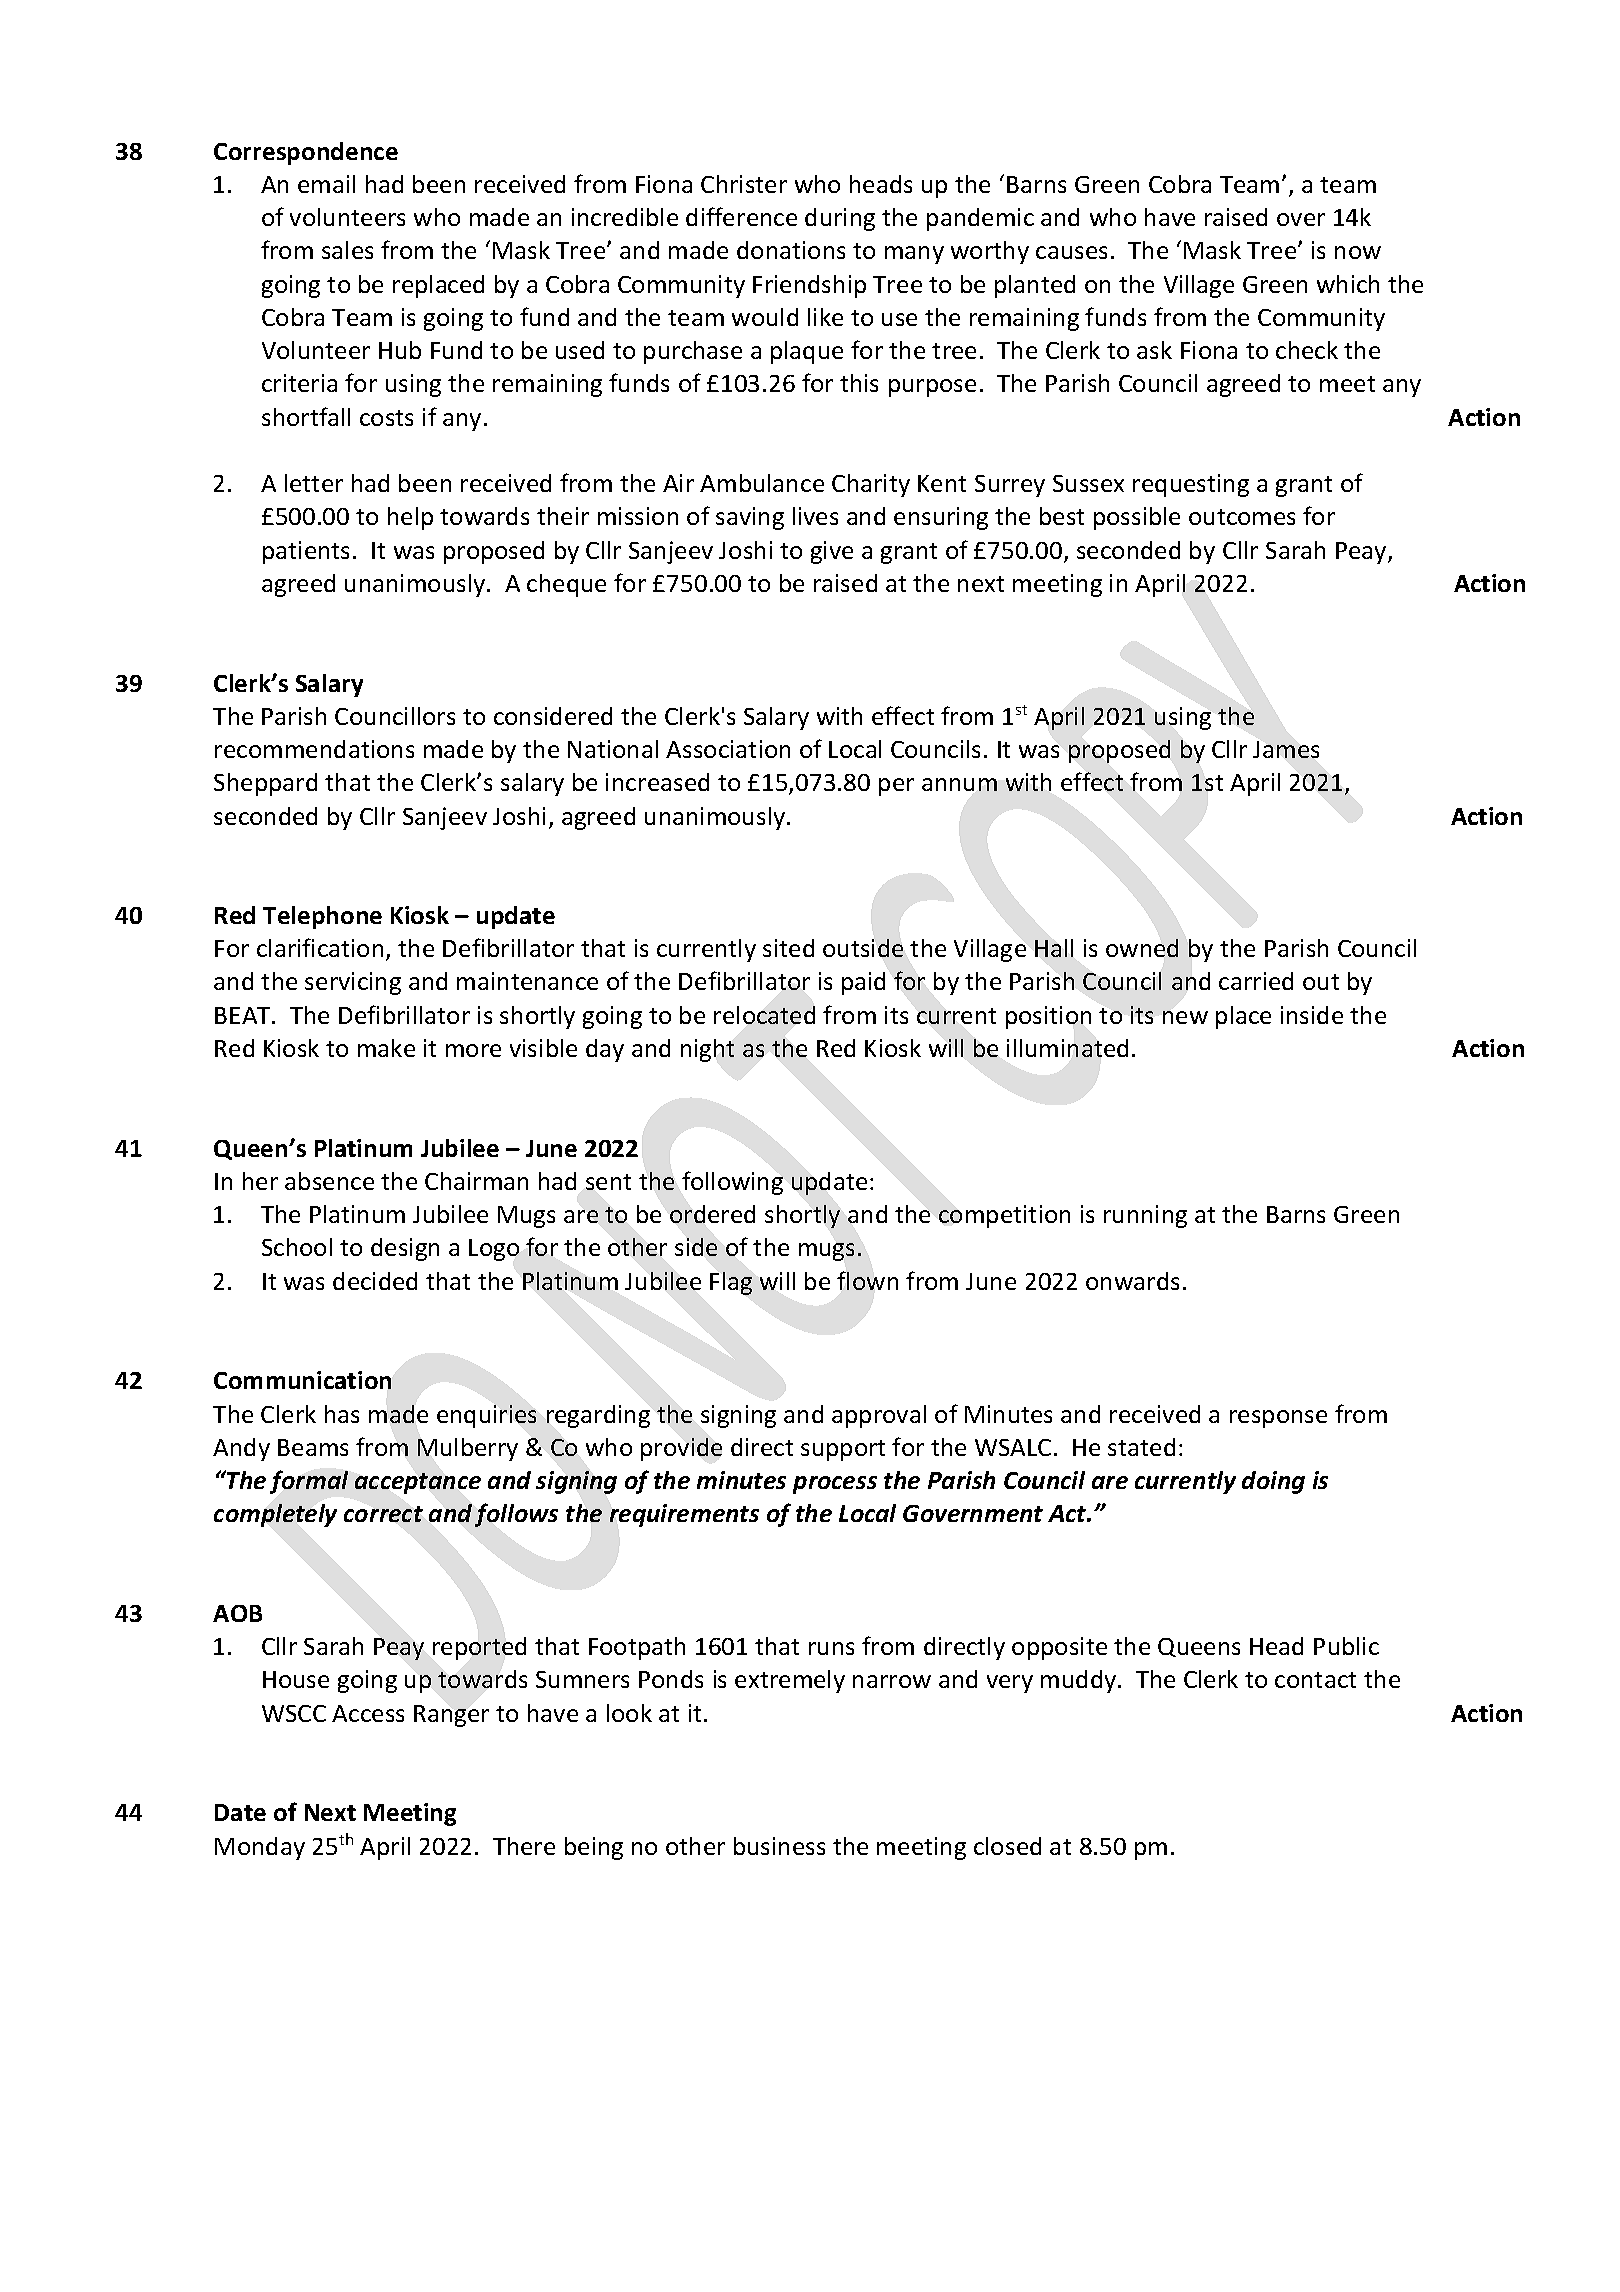 The width and height of the document is (1620, 2292). What do you see at coordinates (326, 184) in the document?
I see `email` at bounding box center [326, 184].
